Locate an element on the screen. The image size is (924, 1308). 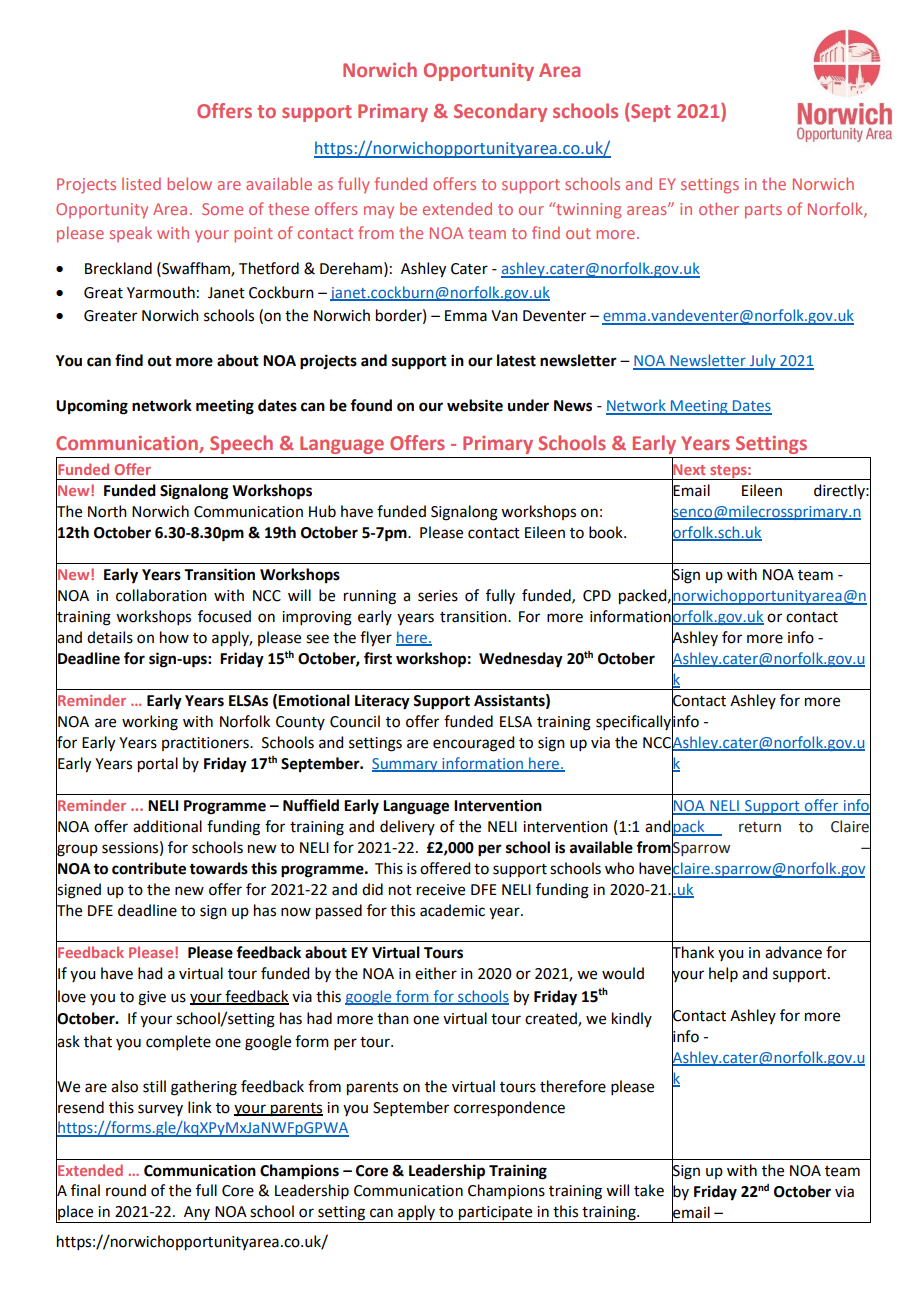
contribute is located at coordinates (149, 868).
